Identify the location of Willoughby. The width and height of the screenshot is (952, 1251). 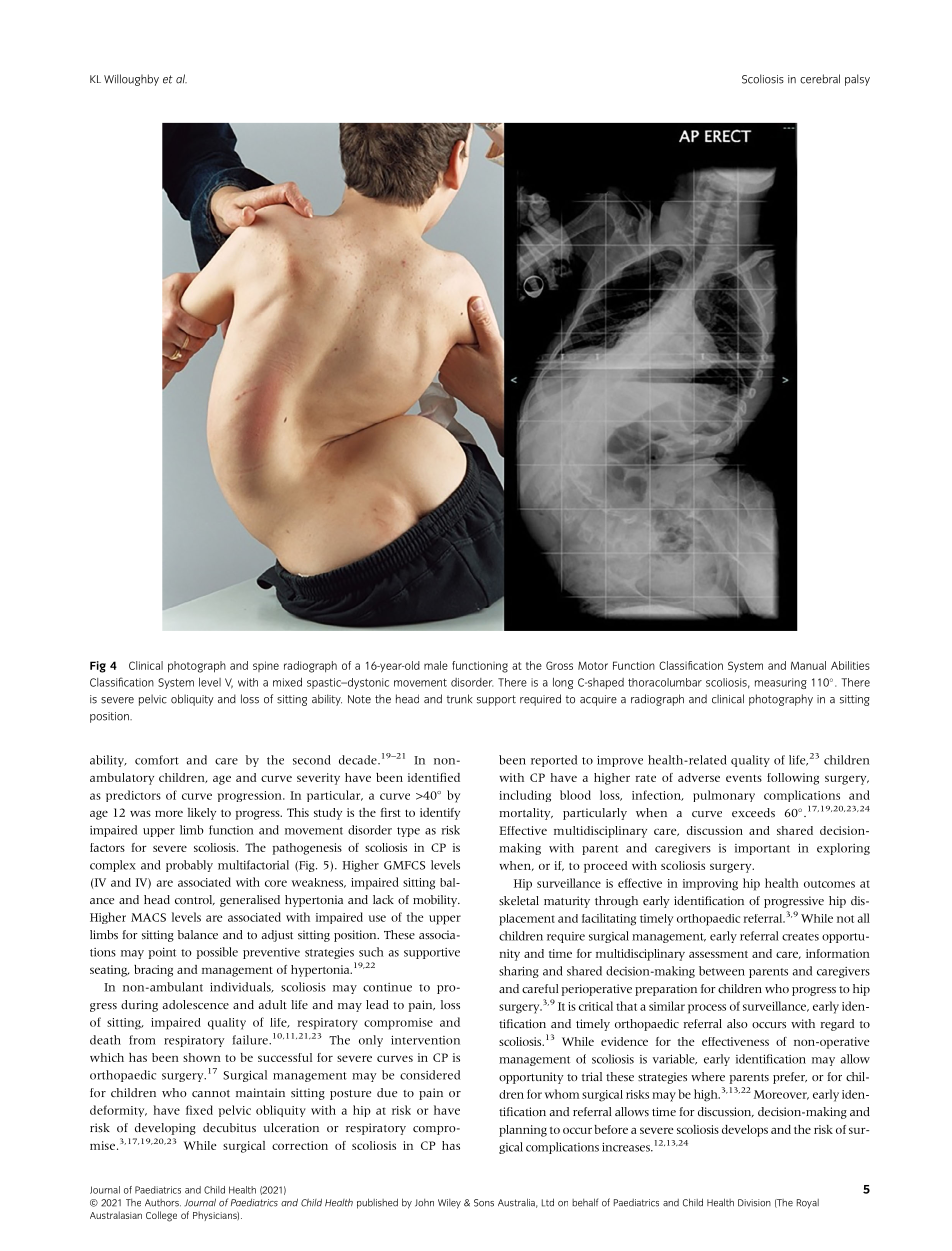
(131, 80).
